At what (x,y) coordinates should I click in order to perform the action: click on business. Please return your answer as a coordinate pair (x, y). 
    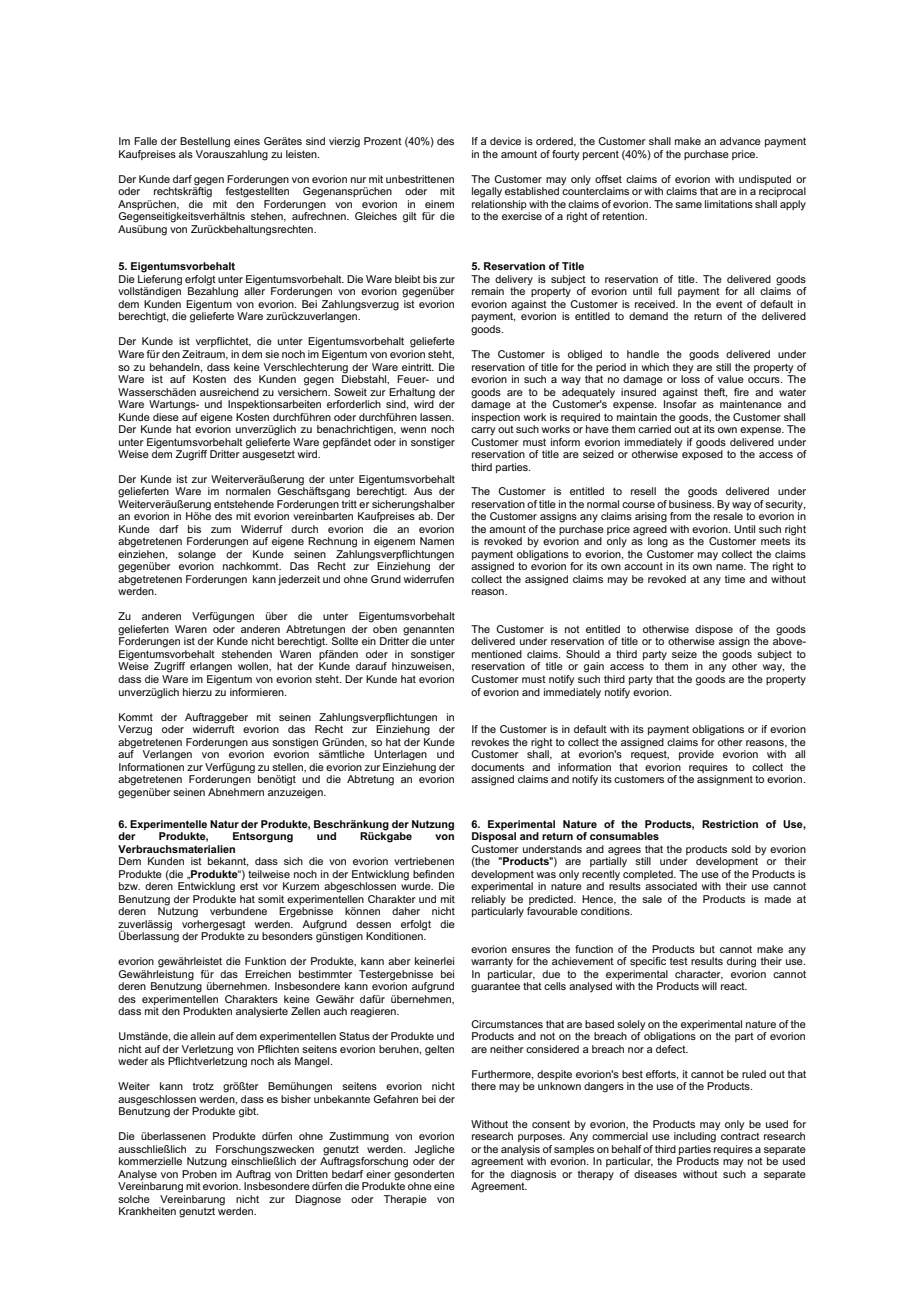
    Looking at the image, I should click on (691, 504).
